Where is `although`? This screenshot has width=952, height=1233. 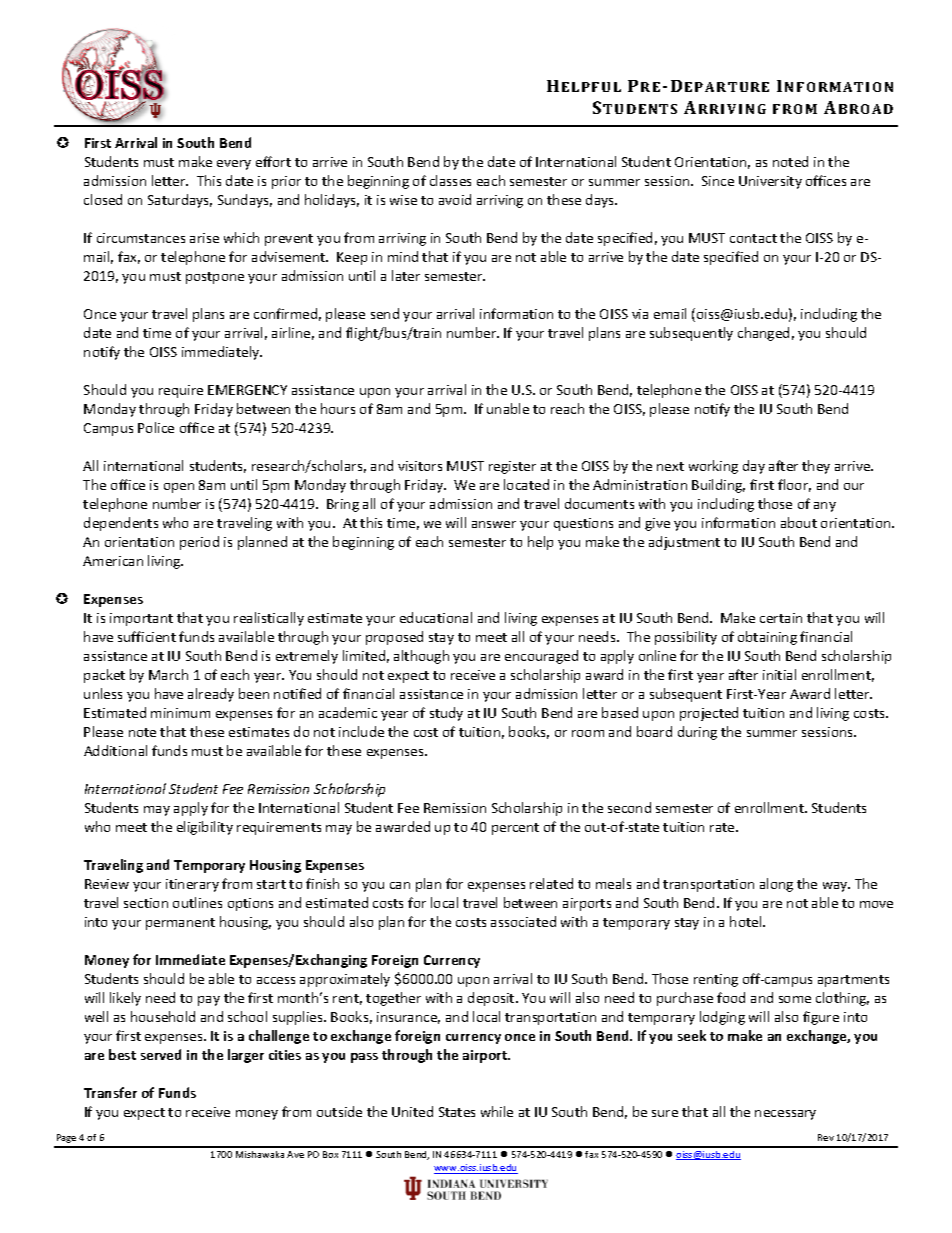 although is located at coordinates (421, 657).
